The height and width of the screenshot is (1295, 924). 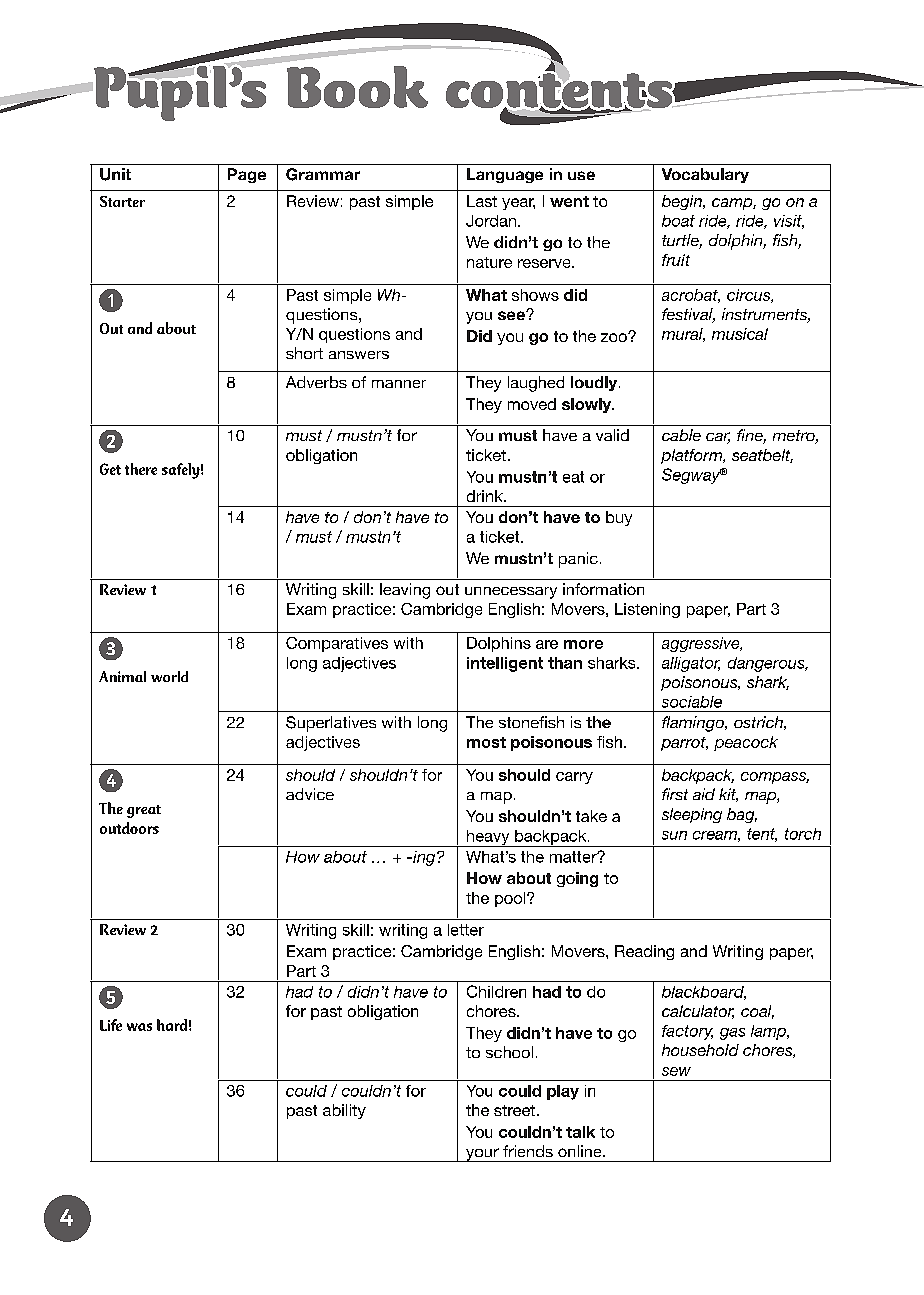 I want to click on Vocabulary, so click(x=705, y=175).
